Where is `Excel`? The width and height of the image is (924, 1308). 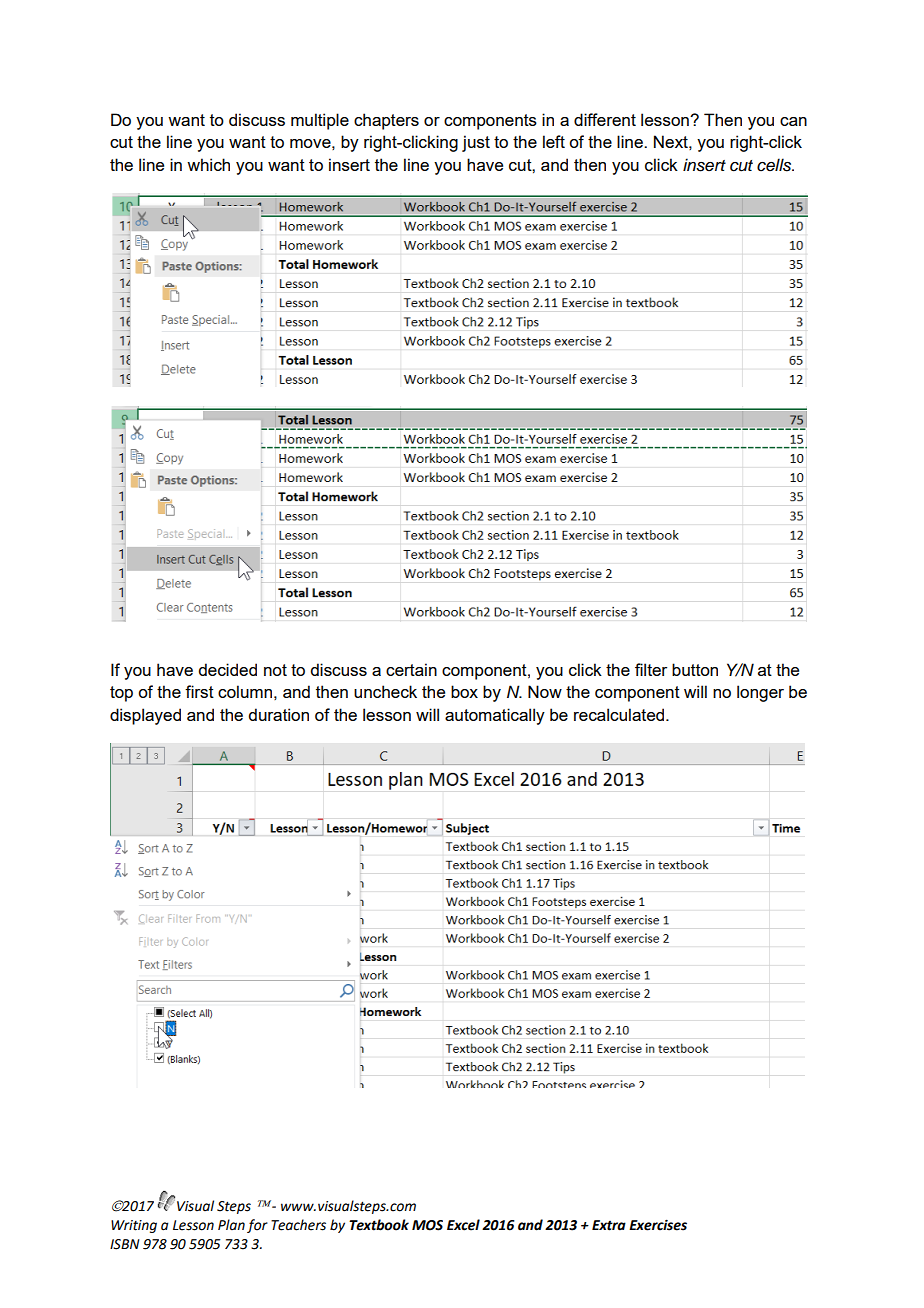 Excel is located at coordinates (463, 1225).
